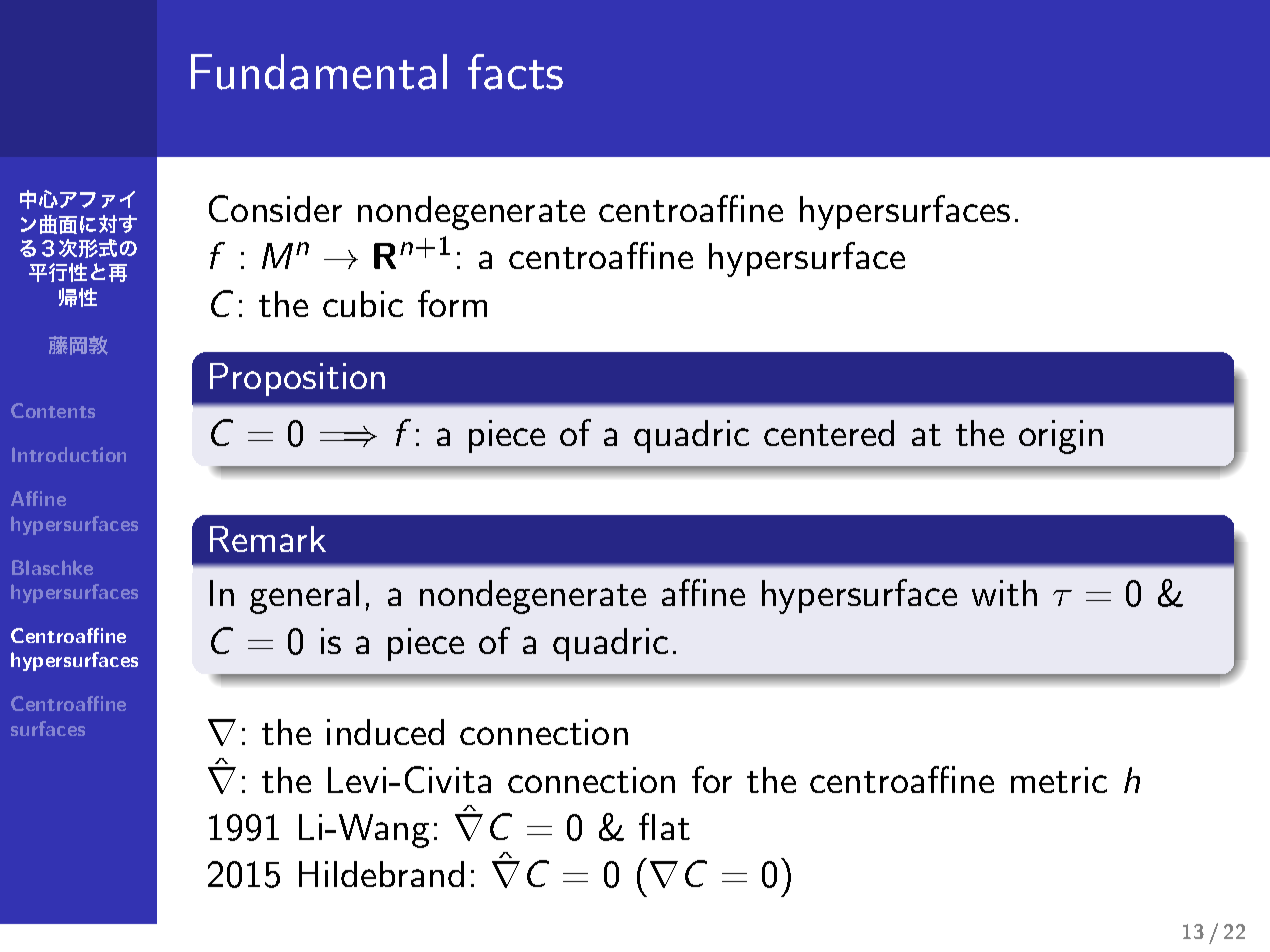  What do you see at coordinates (319, 72) in the image?
I see `Fundamental` at bounding box center [319, 72].
